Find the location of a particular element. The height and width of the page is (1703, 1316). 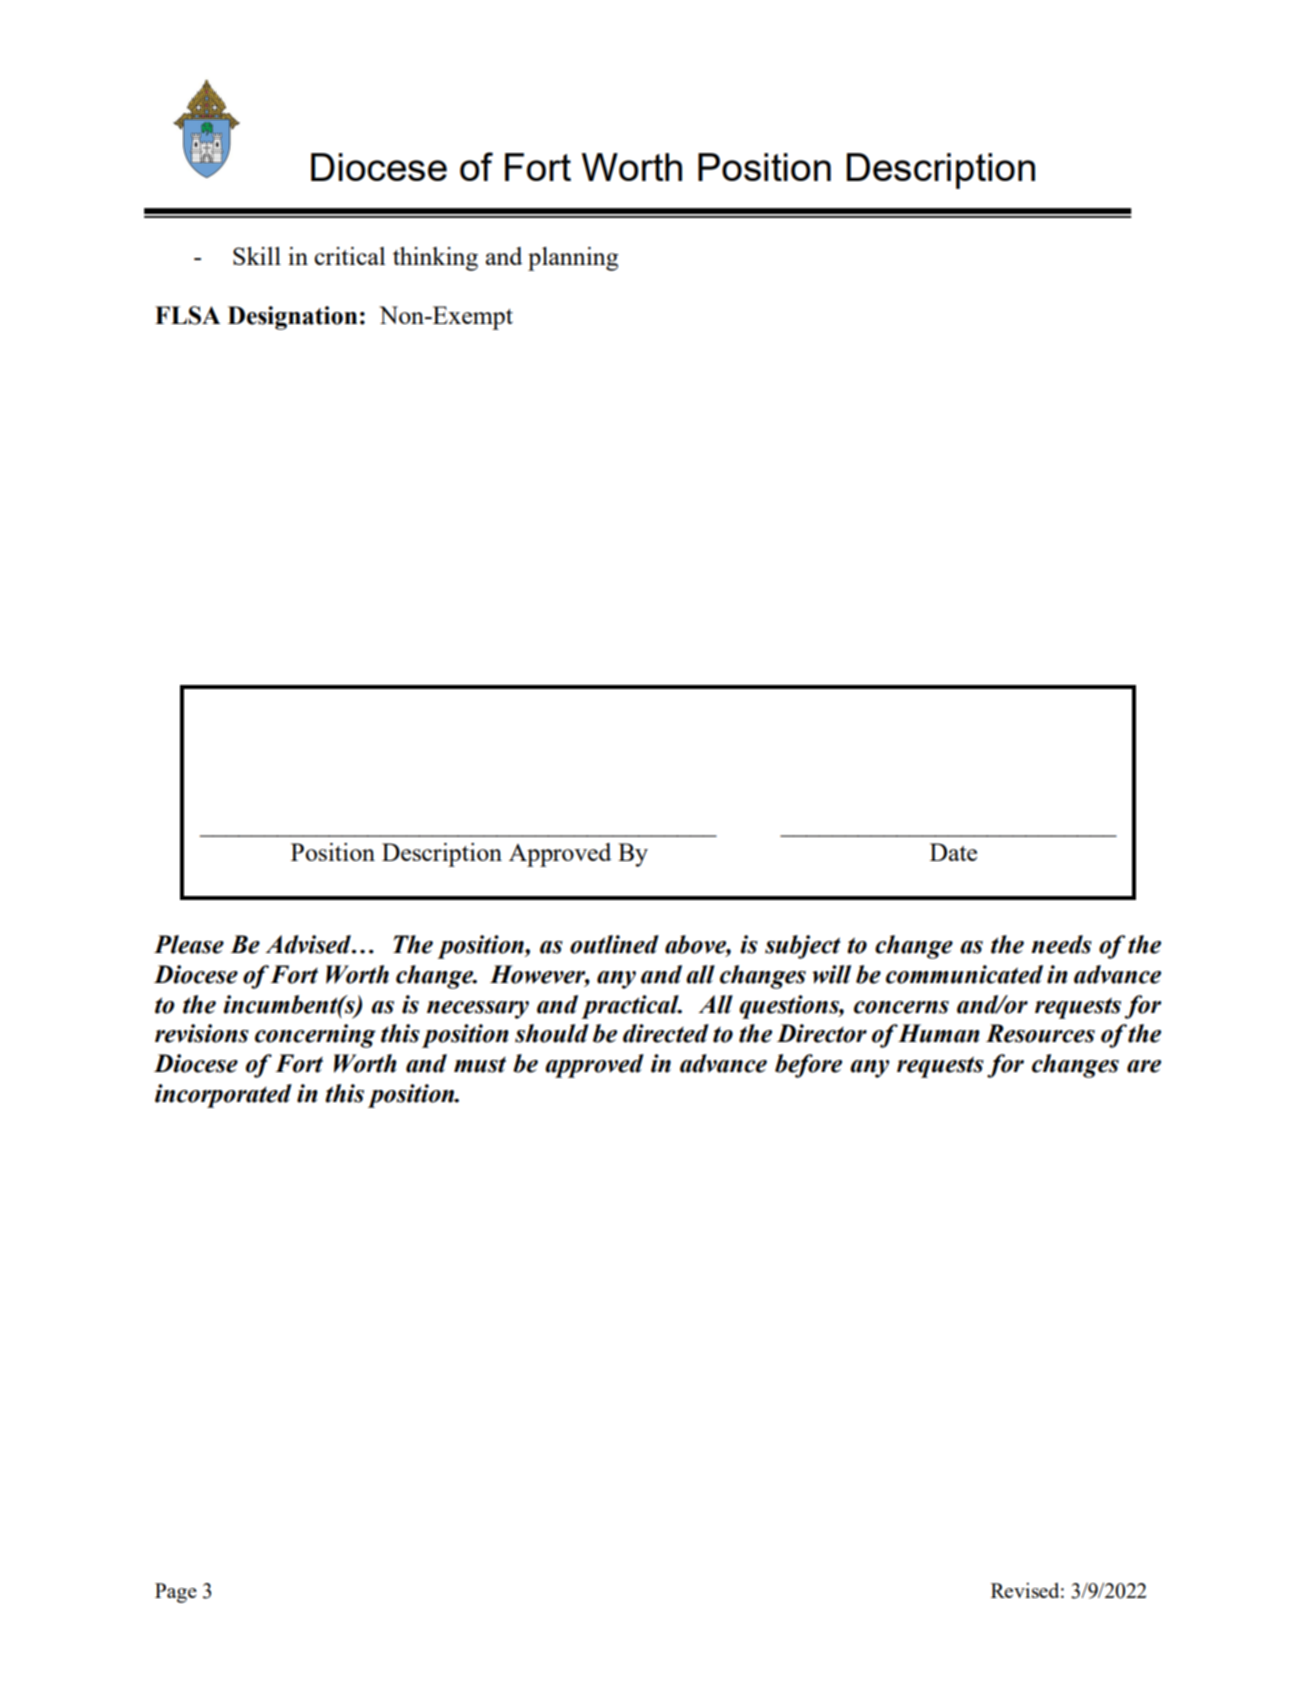

Please is located at coordinates (189, 944).
